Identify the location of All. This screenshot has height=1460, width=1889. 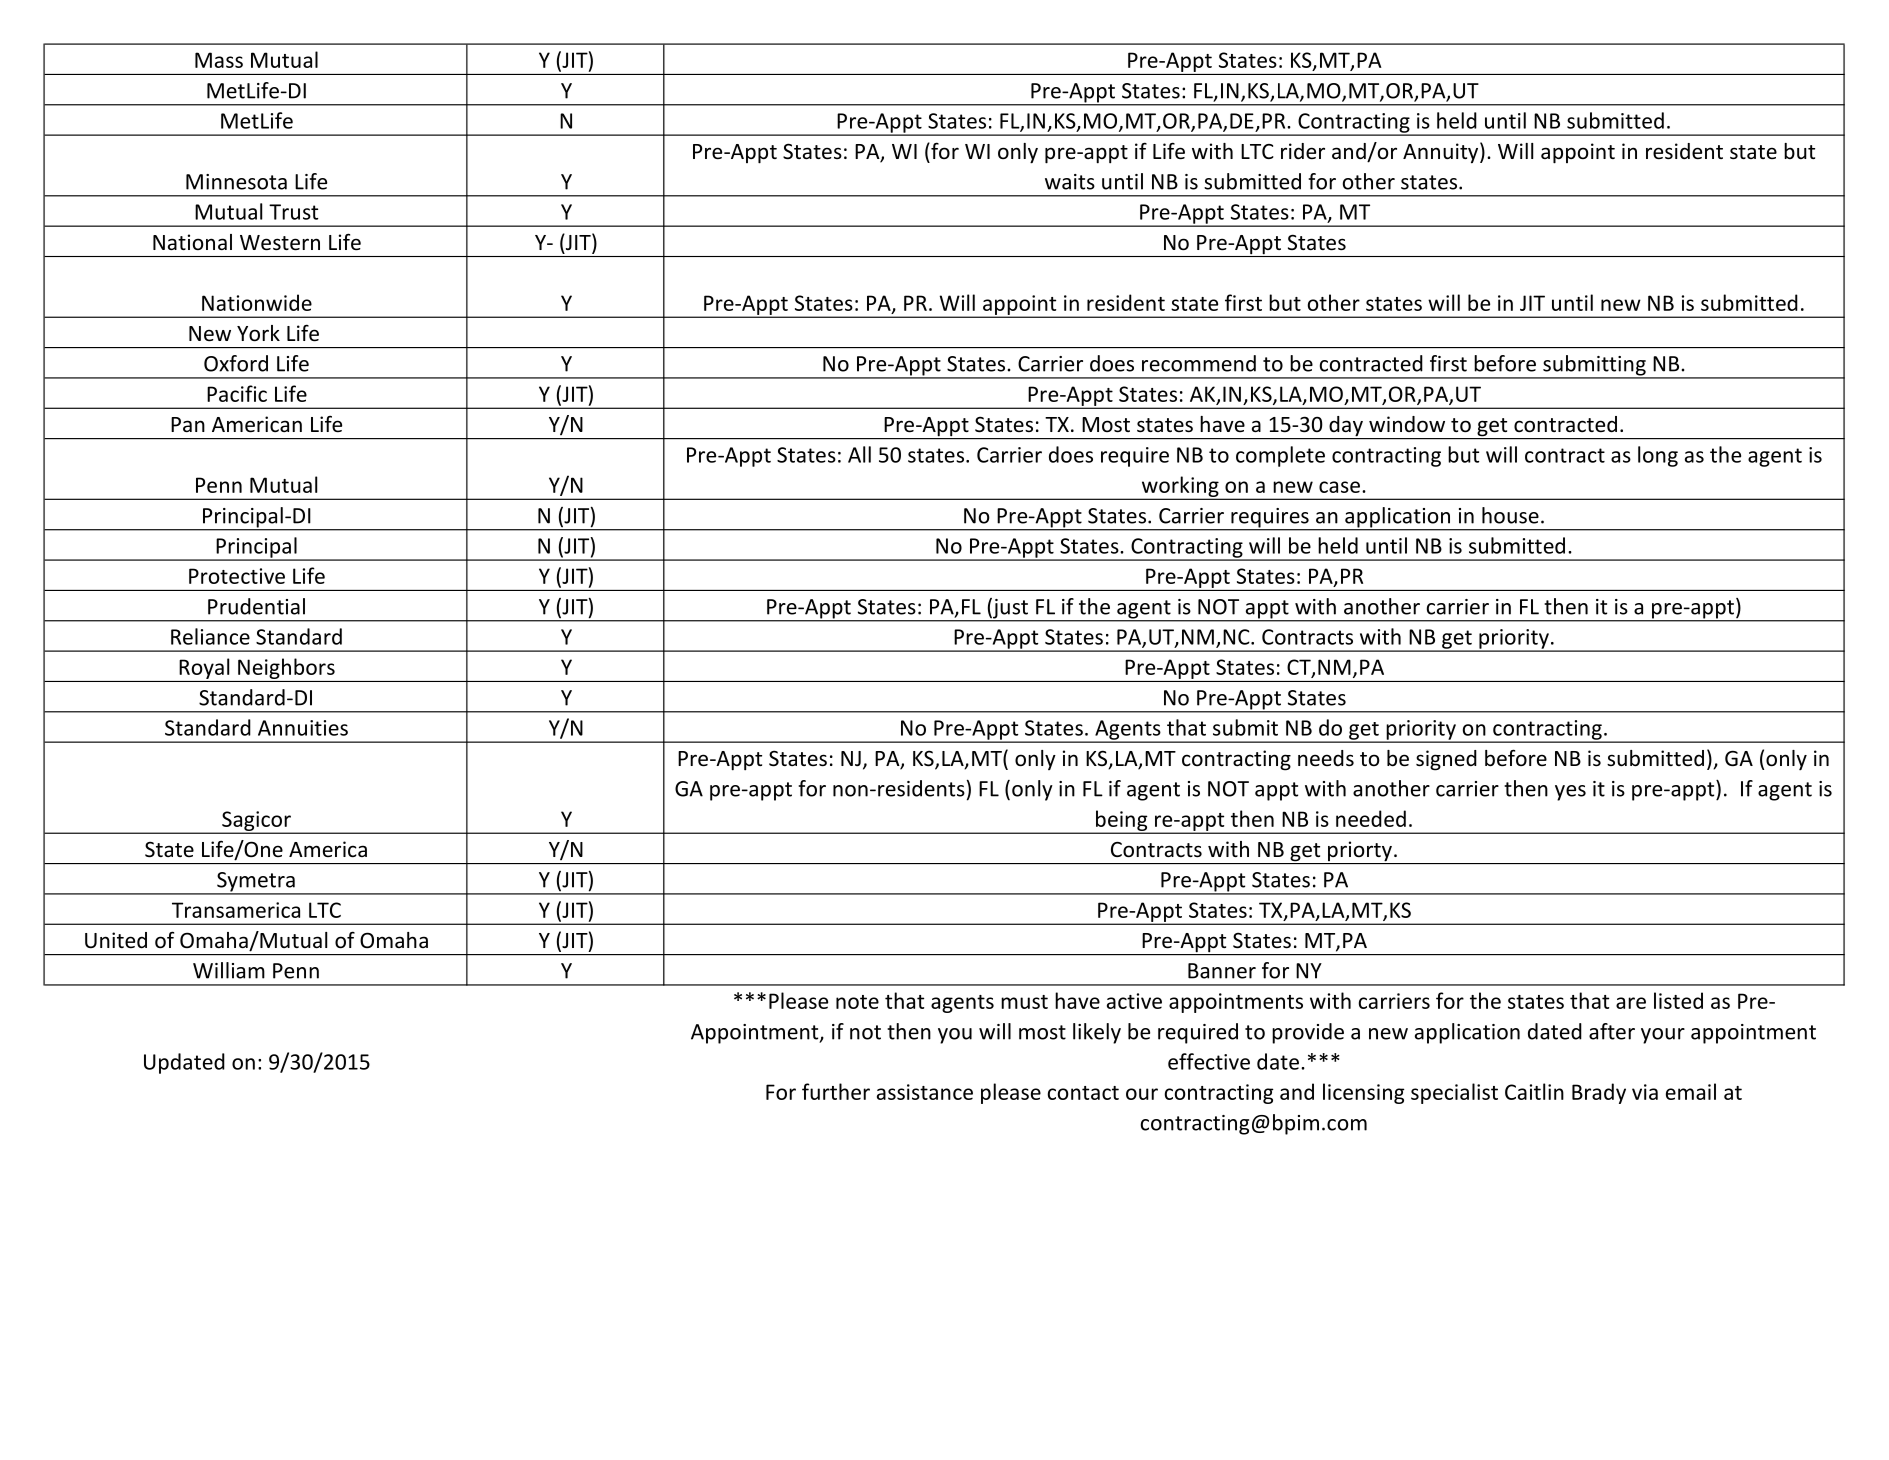
(859, 454).
